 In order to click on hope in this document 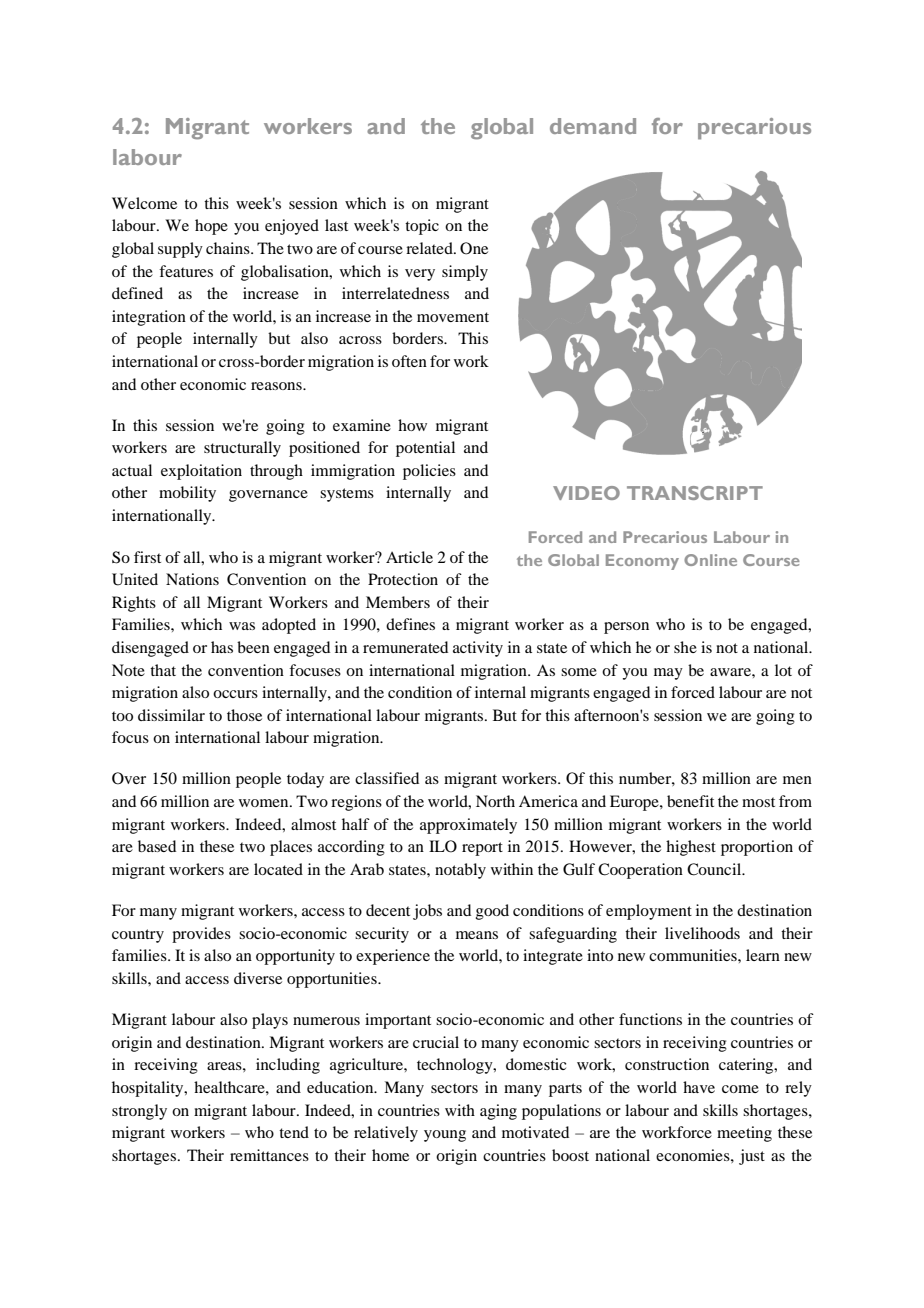, I will do `click(211, 227)`.
